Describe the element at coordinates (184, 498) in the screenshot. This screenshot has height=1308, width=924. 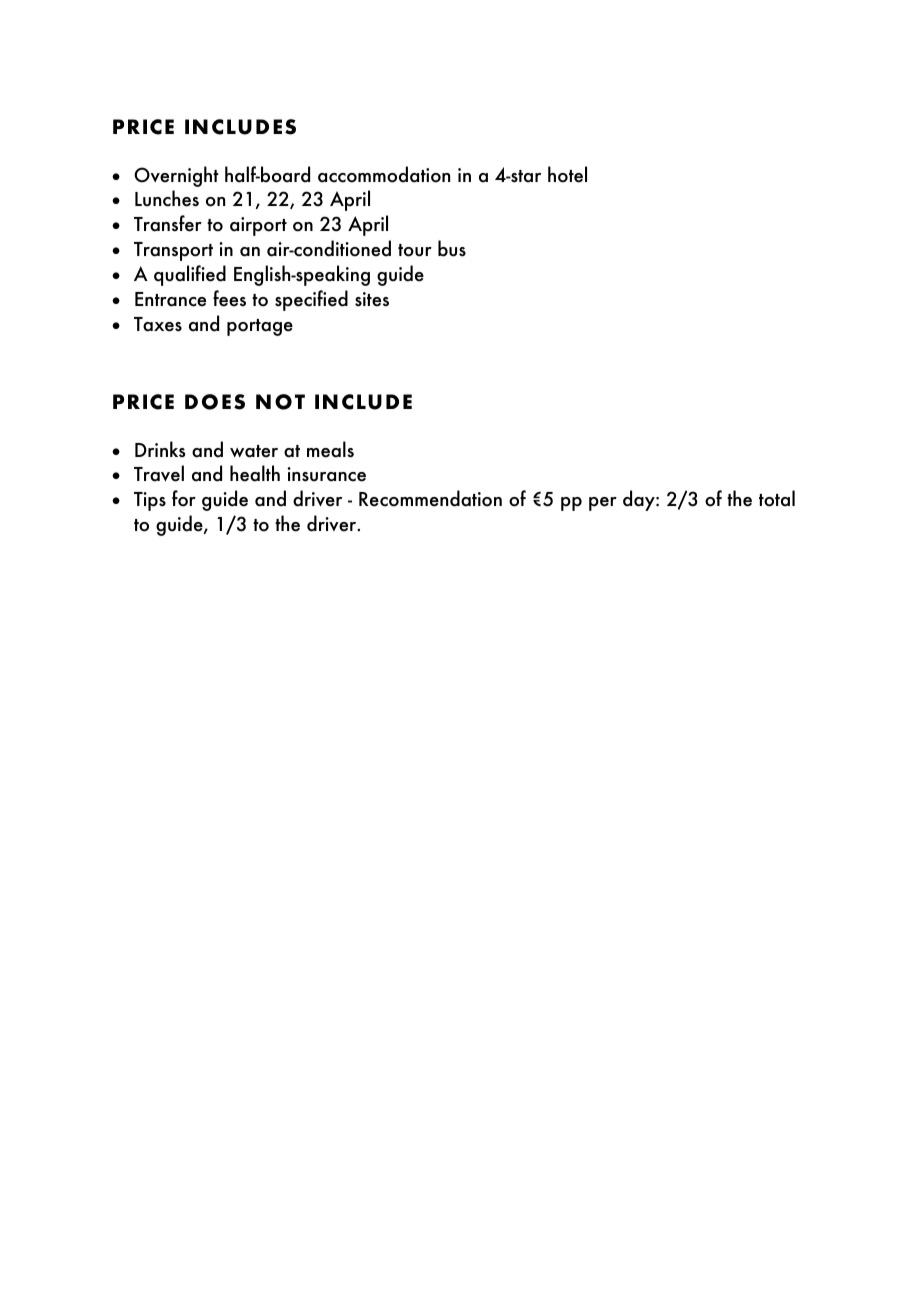
I see `for` at that location.
